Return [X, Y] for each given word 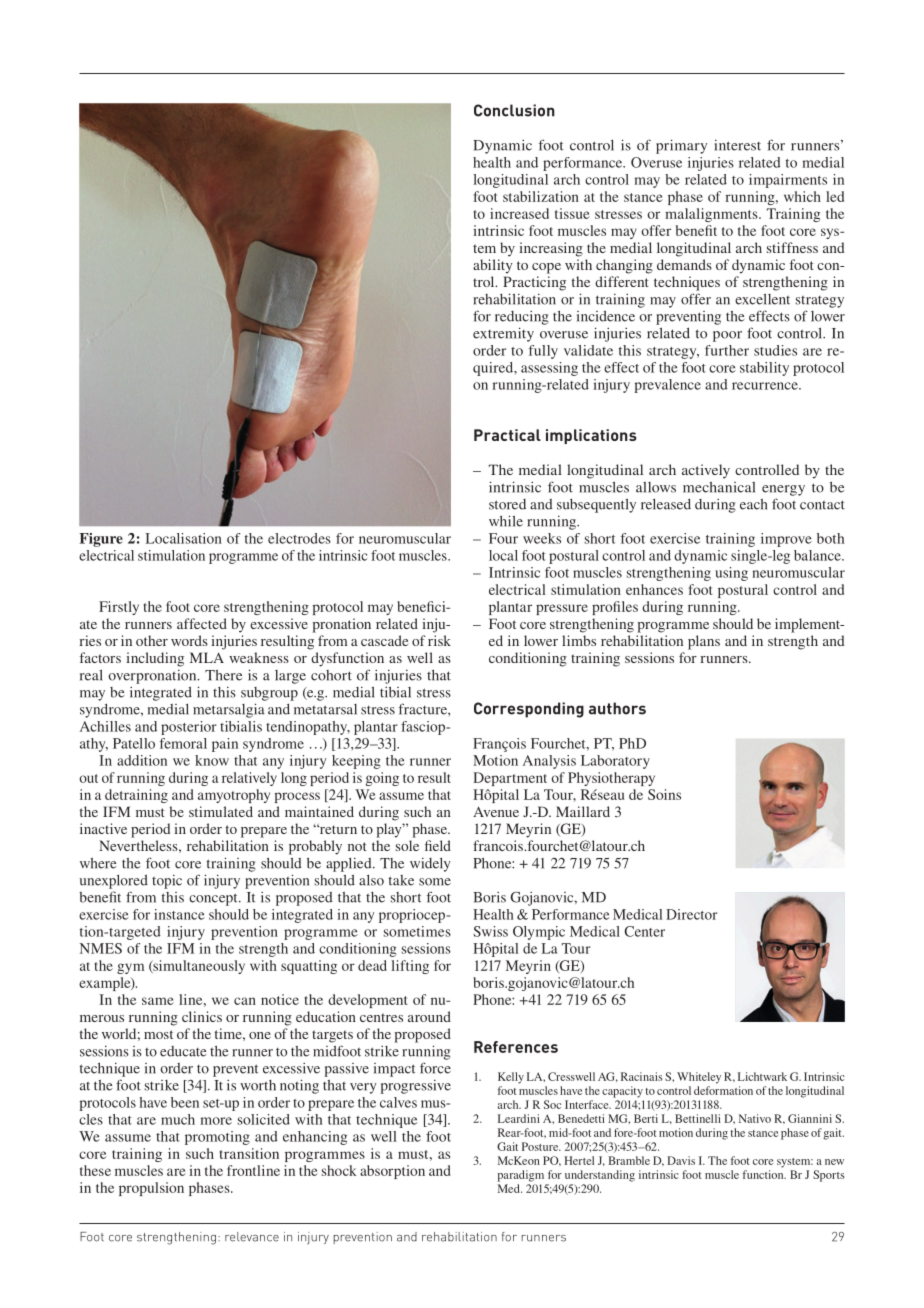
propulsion [151, 1189]
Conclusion [514, 110]
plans [704, 642]
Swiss [491, 931]
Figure [101, 540]
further [727, 350]
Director [691, 914]
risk [439, 640]
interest [737, 145]
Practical [507, 435]
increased [519, 213]
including [155, 659]
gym [130, 968]
